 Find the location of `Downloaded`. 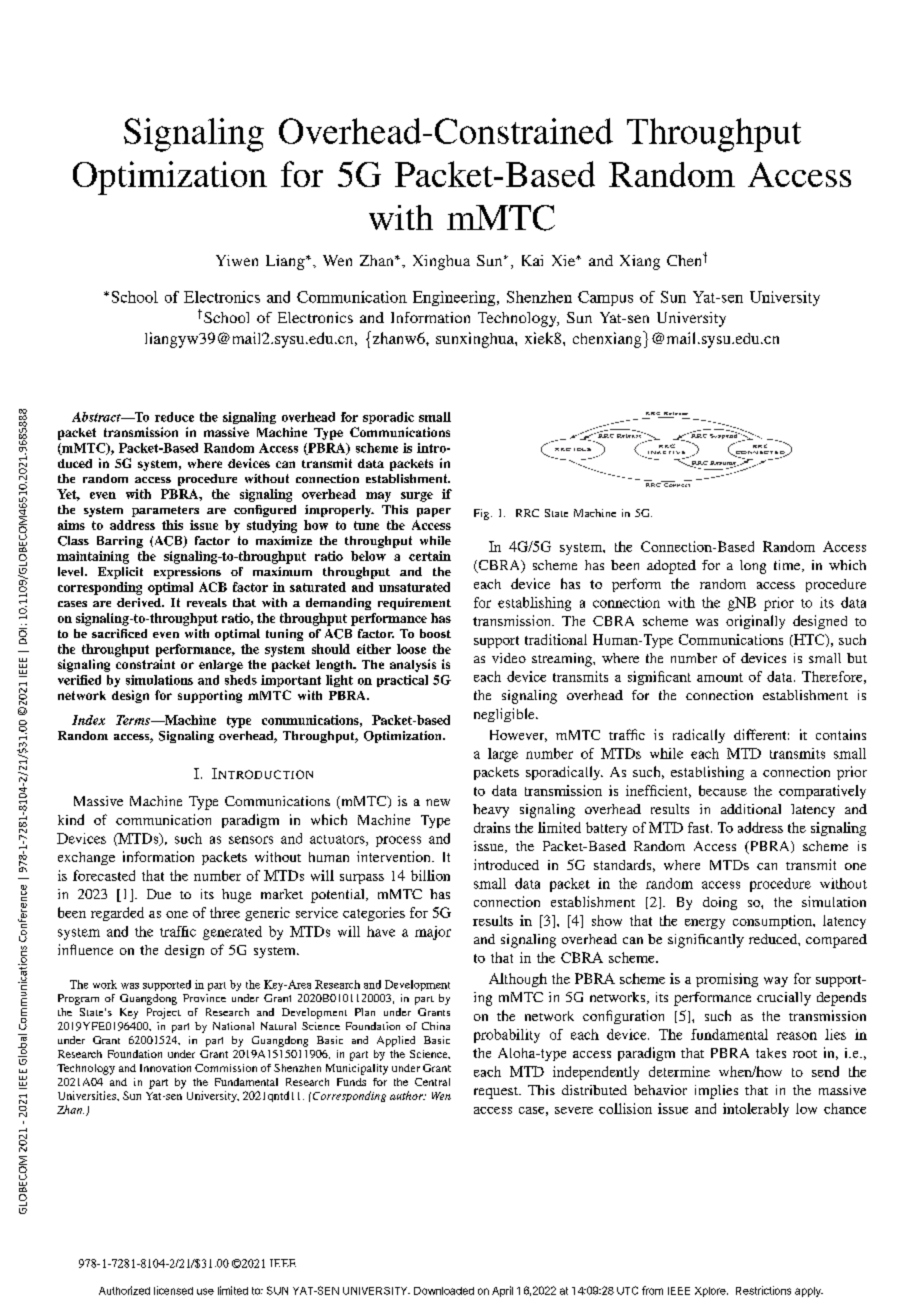

Downloaded is located at coordinates (444, 1291).
